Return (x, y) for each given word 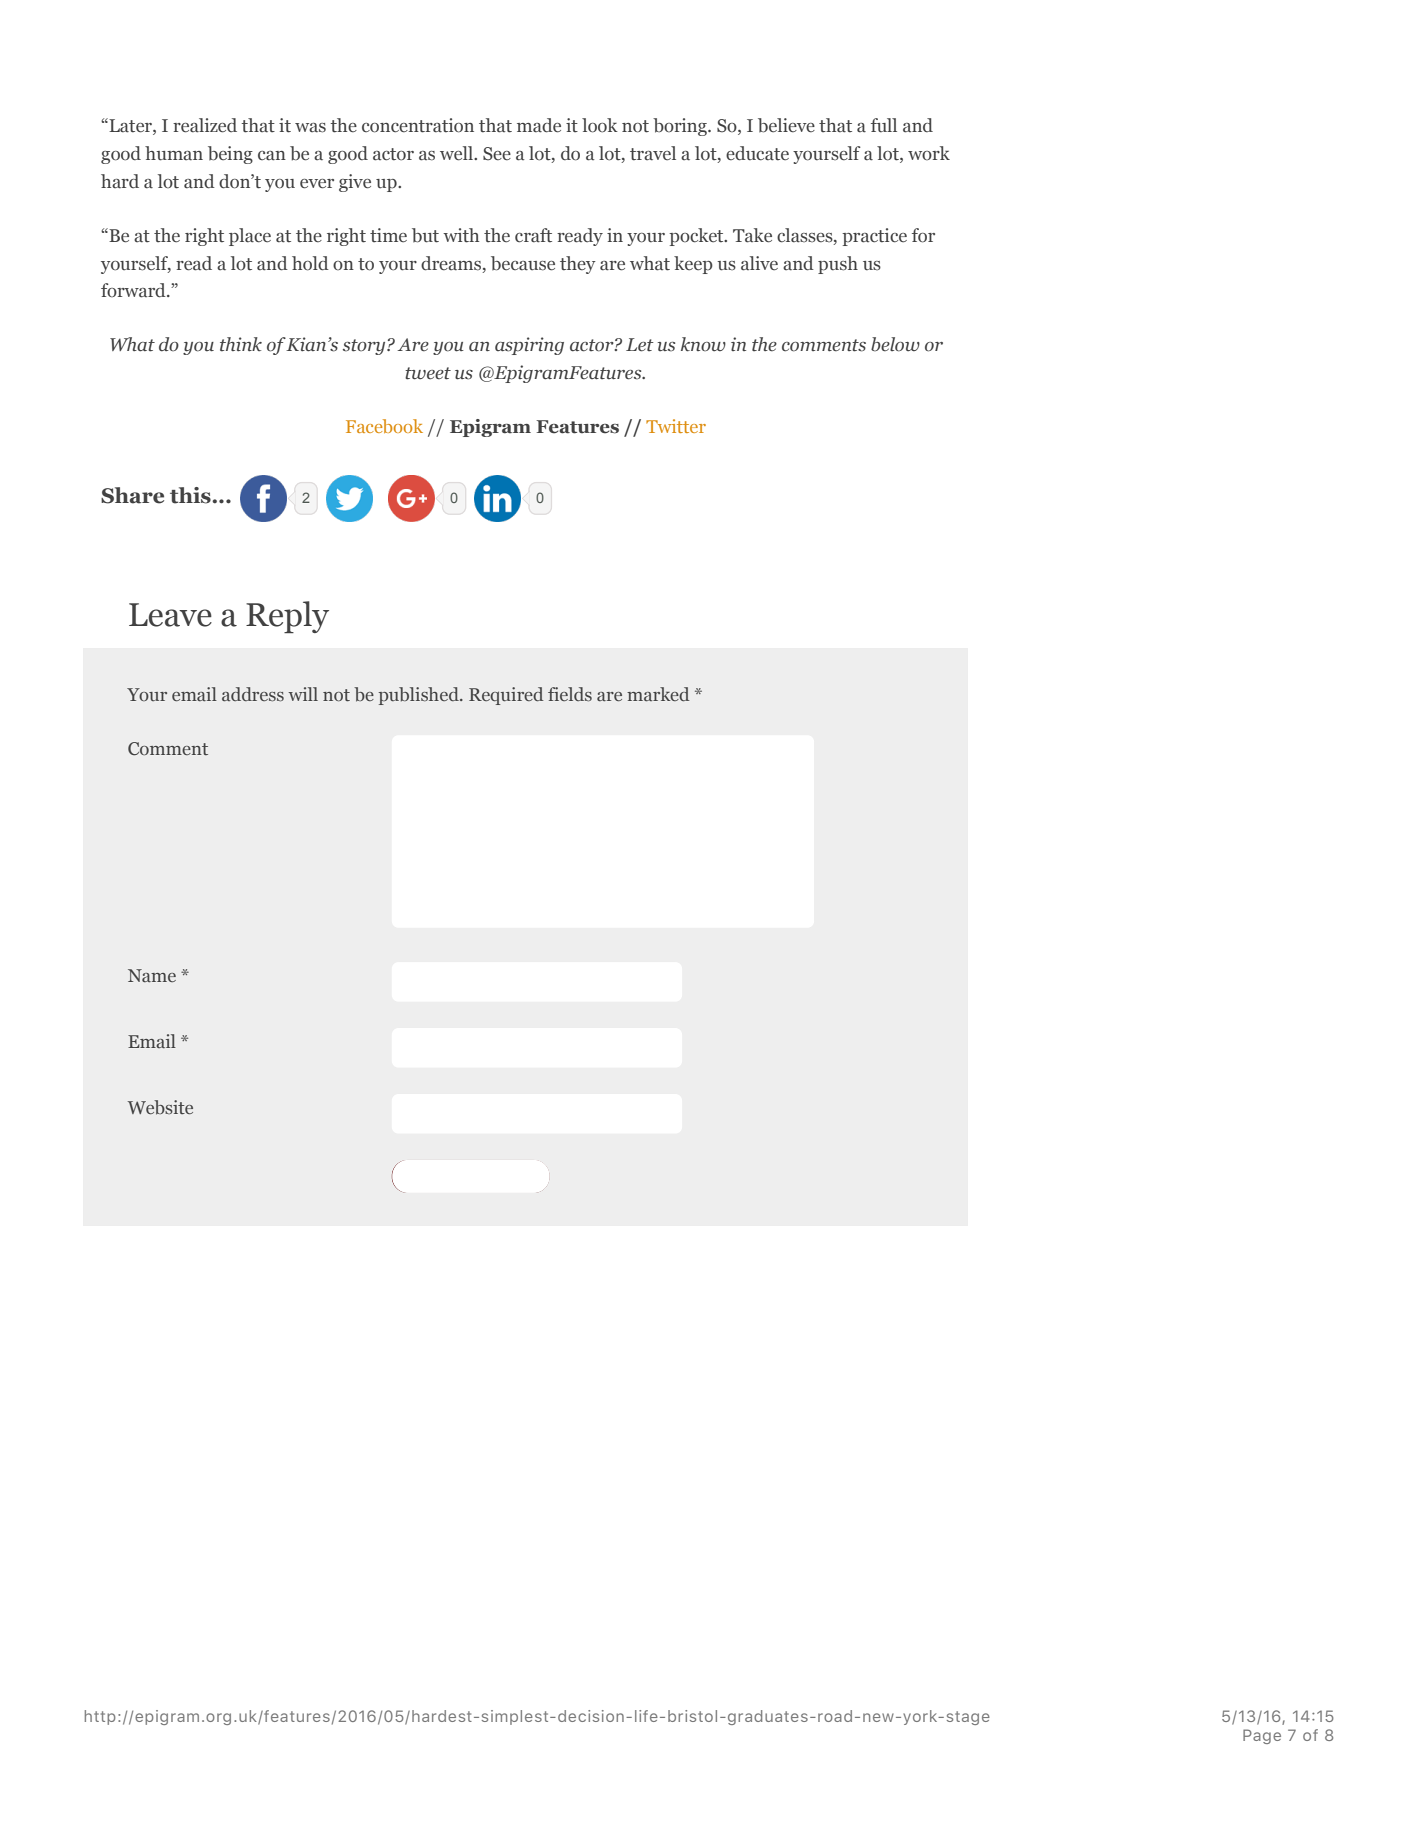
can (272, 156)
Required (506, 696)
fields (570, 694)
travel (653, 153)
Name (152, 975)
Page (1262, 1736)
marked (658, 694)
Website (160, 1107)
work (929, 153)
